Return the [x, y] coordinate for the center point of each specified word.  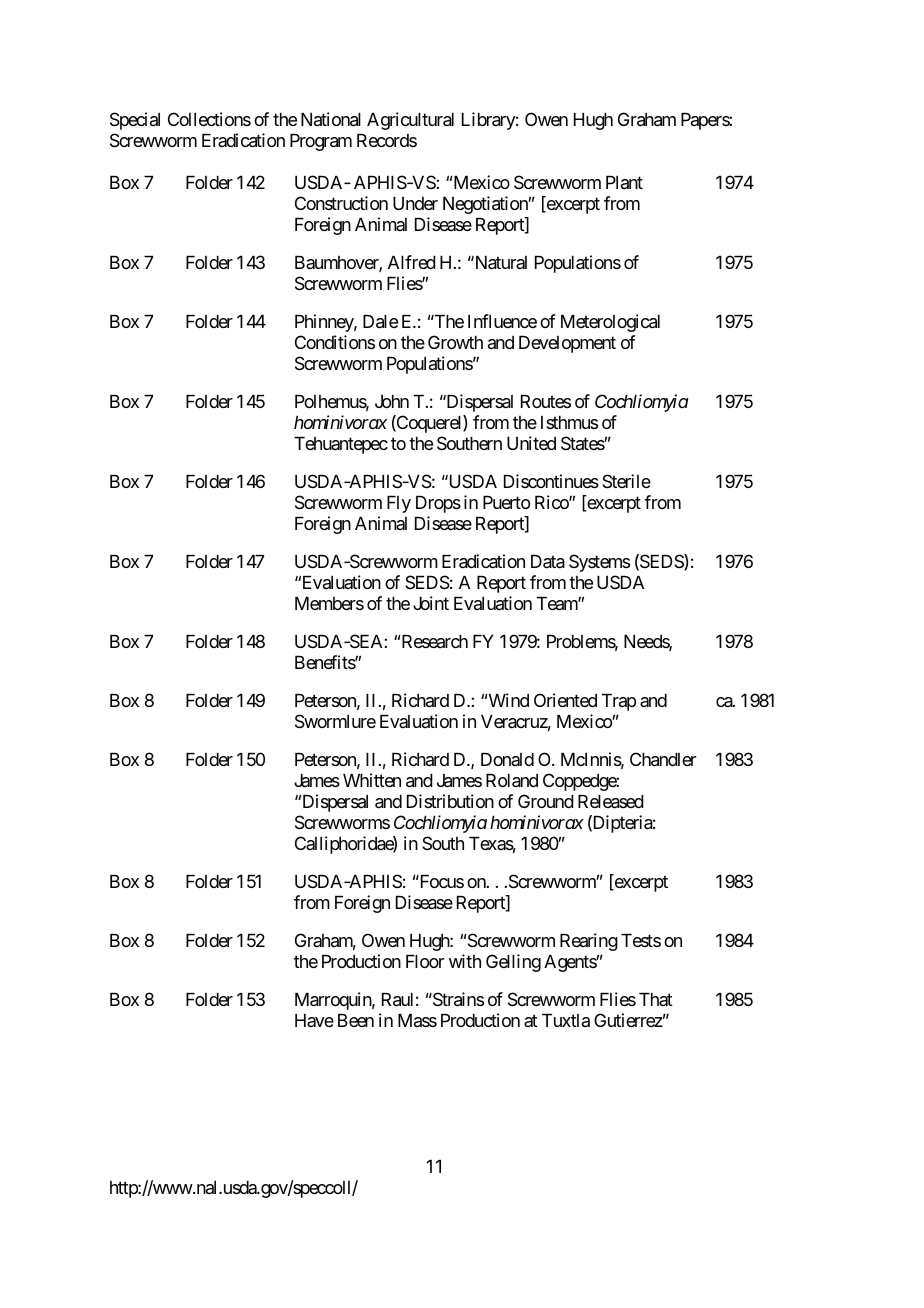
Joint [431, 603]
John [392, 401]
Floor [425, 961]
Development [567, 344]
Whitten [372, 780]
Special [135, 121]
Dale [380, 322]
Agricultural [410, 121]
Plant [624, 182]
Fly [399, 504]
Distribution [450, 801]
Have [314, 1020]
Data [548, 562]
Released [611, 802]
